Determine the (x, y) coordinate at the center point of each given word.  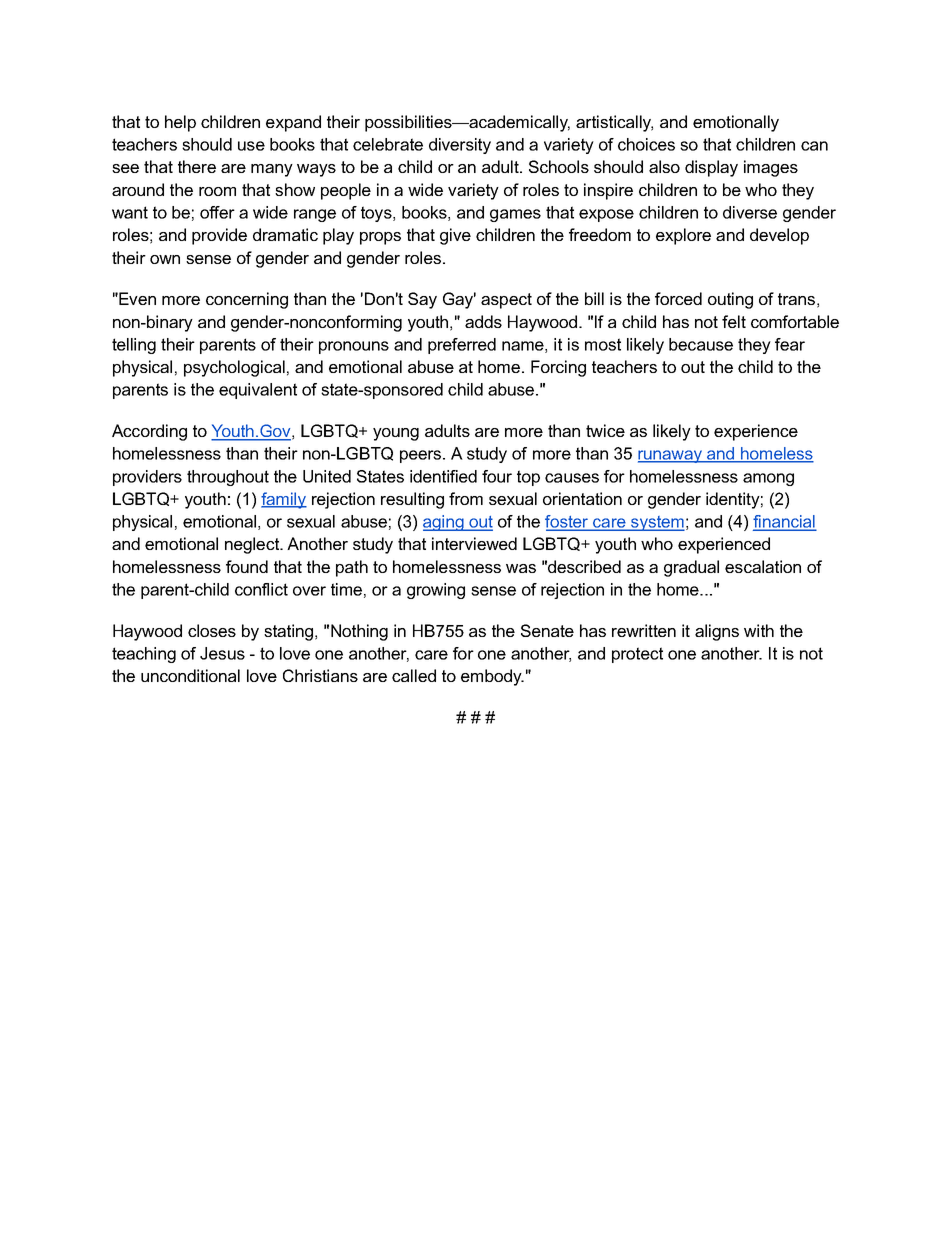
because (701, 344)
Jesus (222, 653)
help (180, 123)
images (771, 168)
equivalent (258, 391)
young (396, 434)
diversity (460, 146)
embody (492, 677)
